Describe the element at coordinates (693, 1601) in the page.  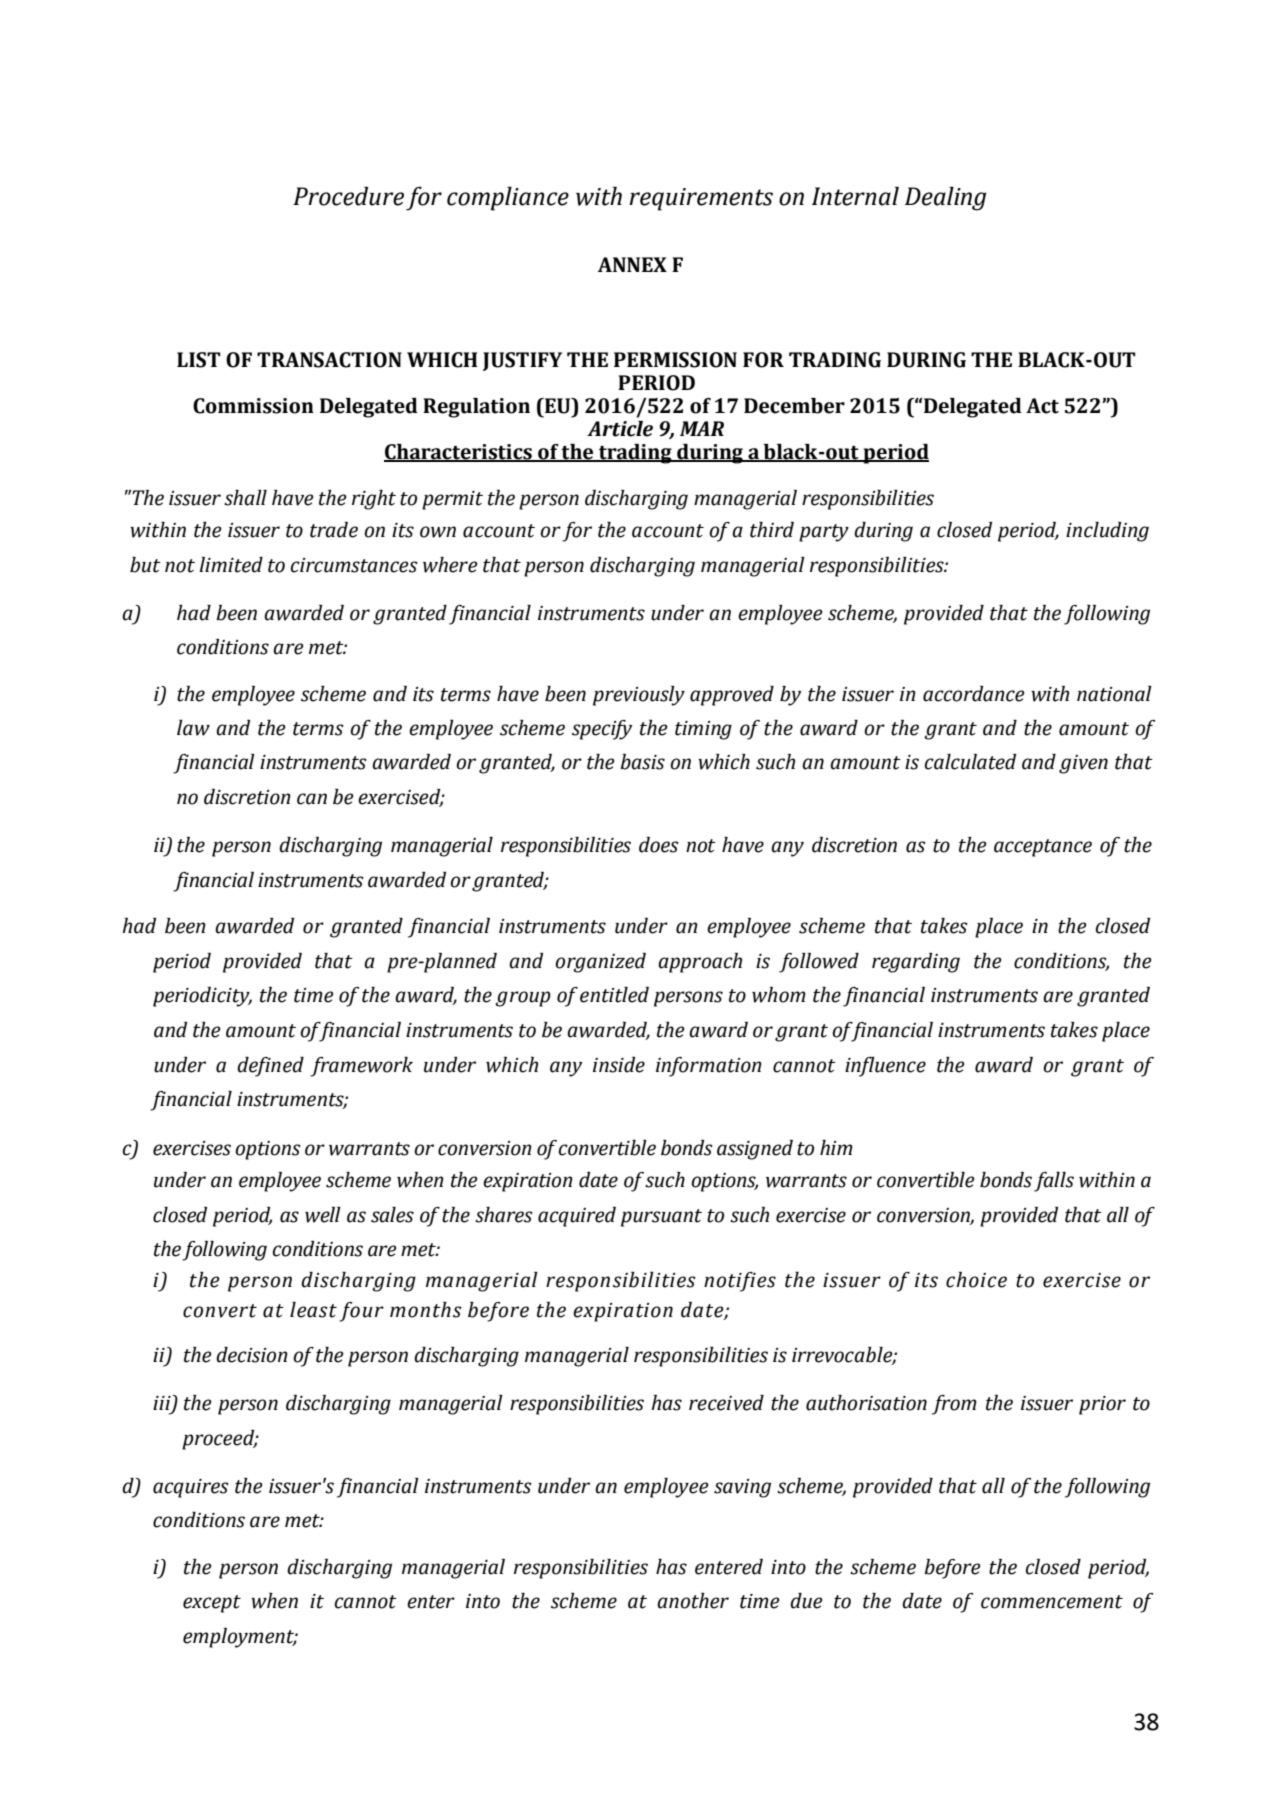
I see `another` at that location.
